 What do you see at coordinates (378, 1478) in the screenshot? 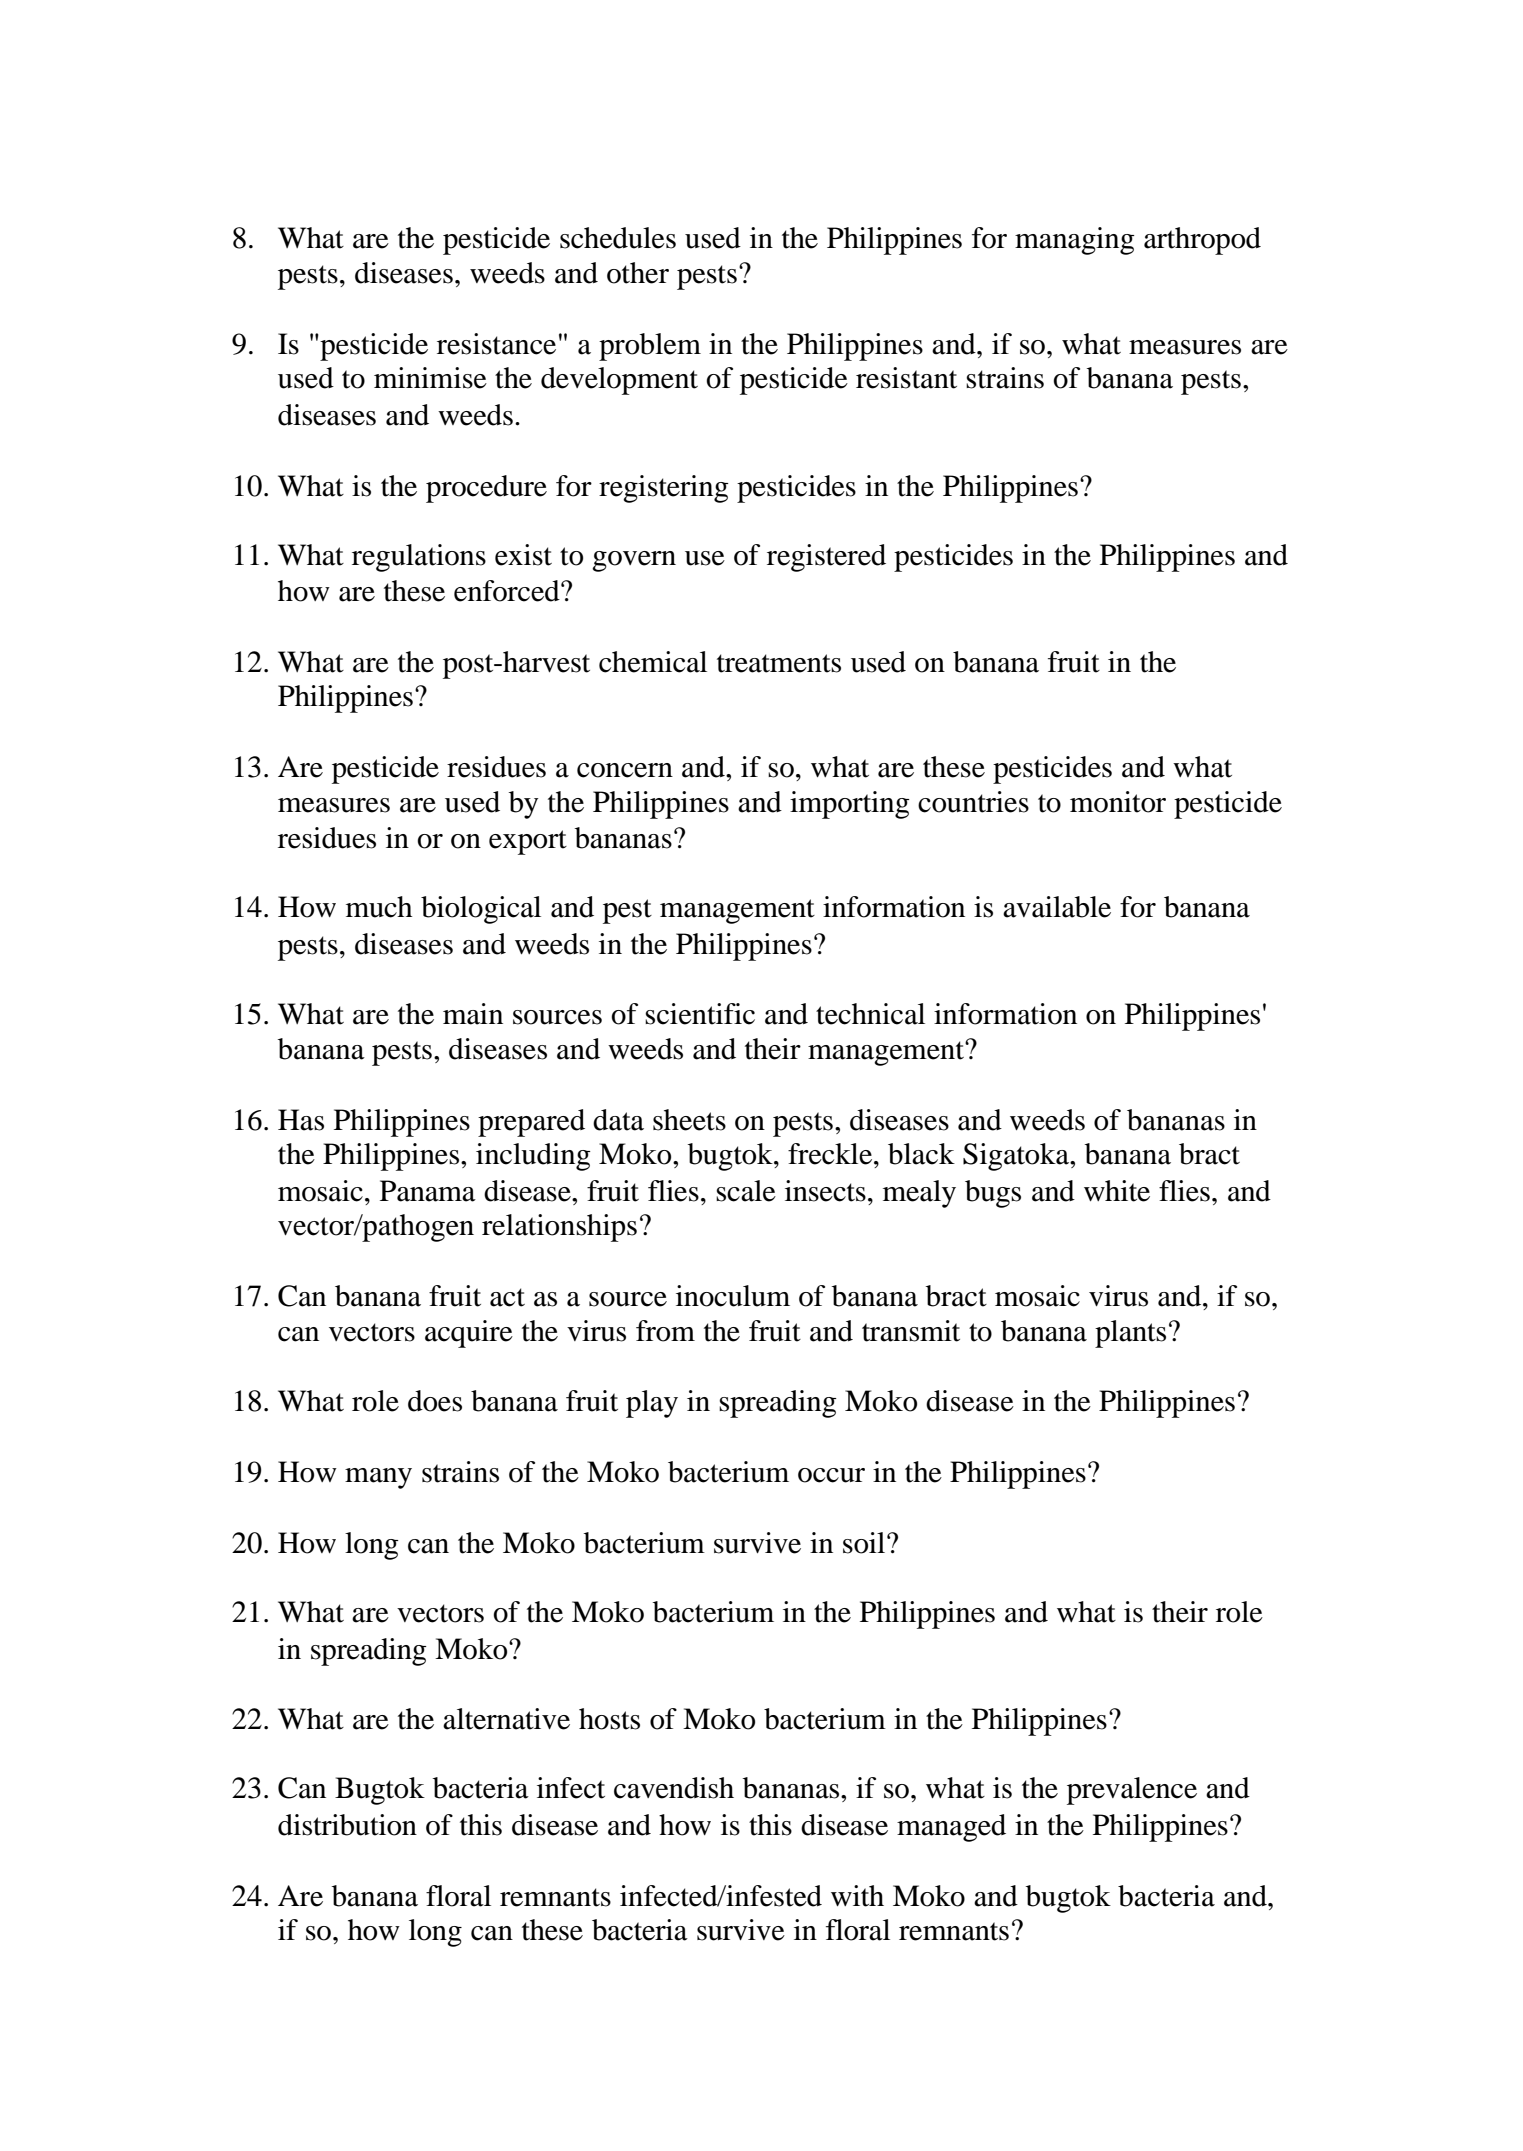
I see `many` at bounding box center [378, 1478].
